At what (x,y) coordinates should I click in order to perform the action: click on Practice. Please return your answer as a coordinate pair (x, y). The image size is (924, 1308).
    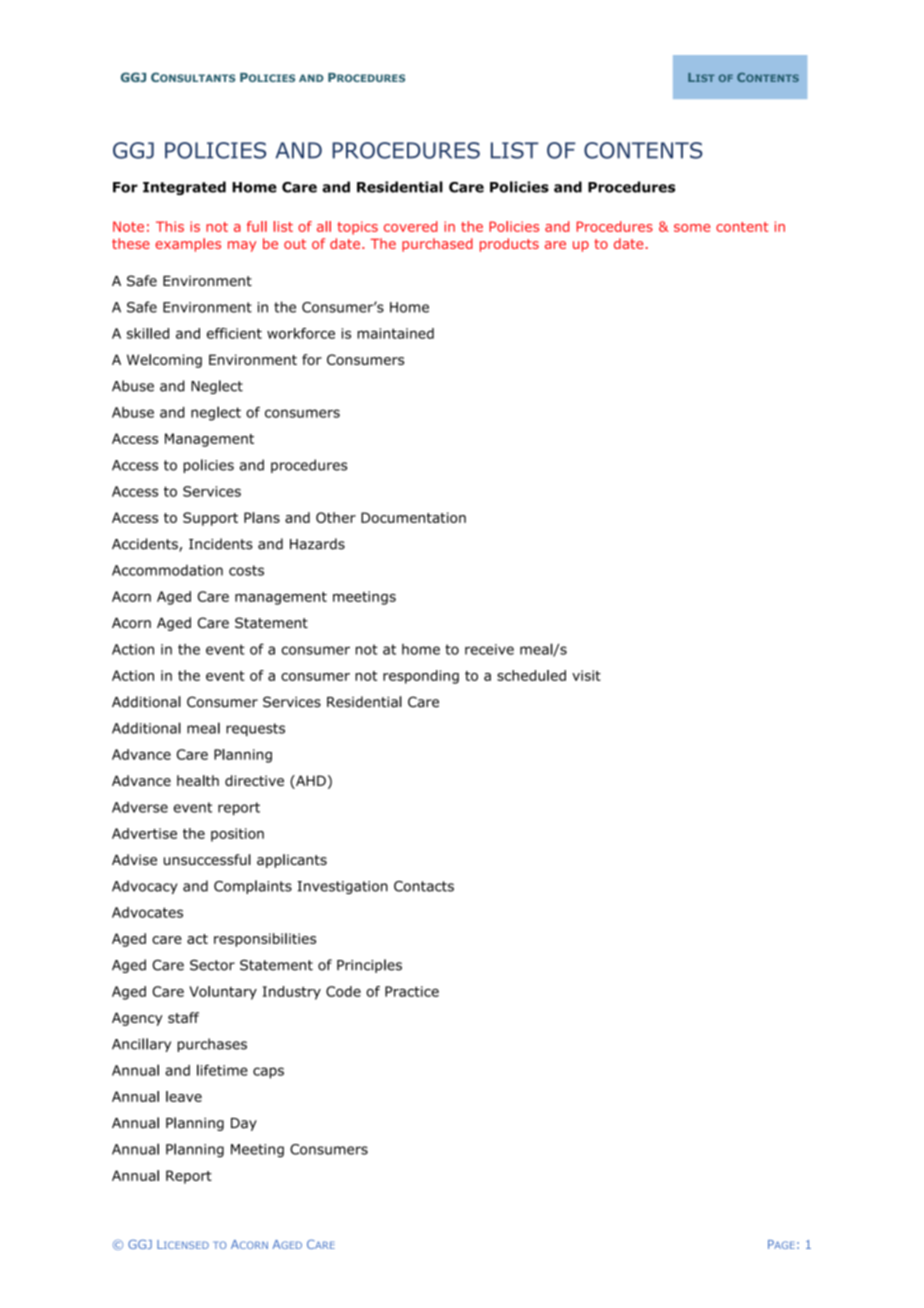
    Looking at the image, I should click on (412, 991).
